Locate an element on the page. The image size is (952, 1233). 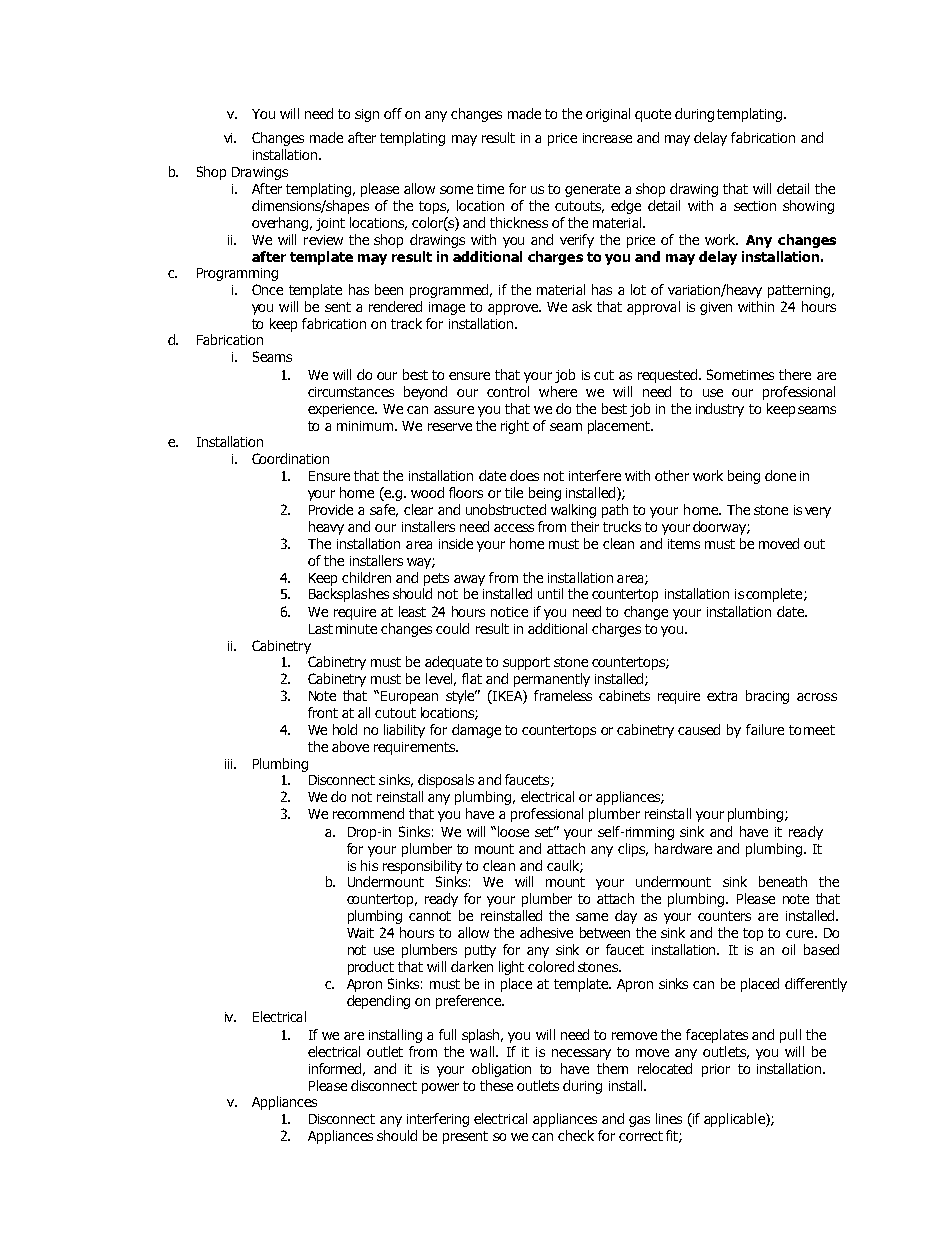
above is located at coordinates (350, 746).
